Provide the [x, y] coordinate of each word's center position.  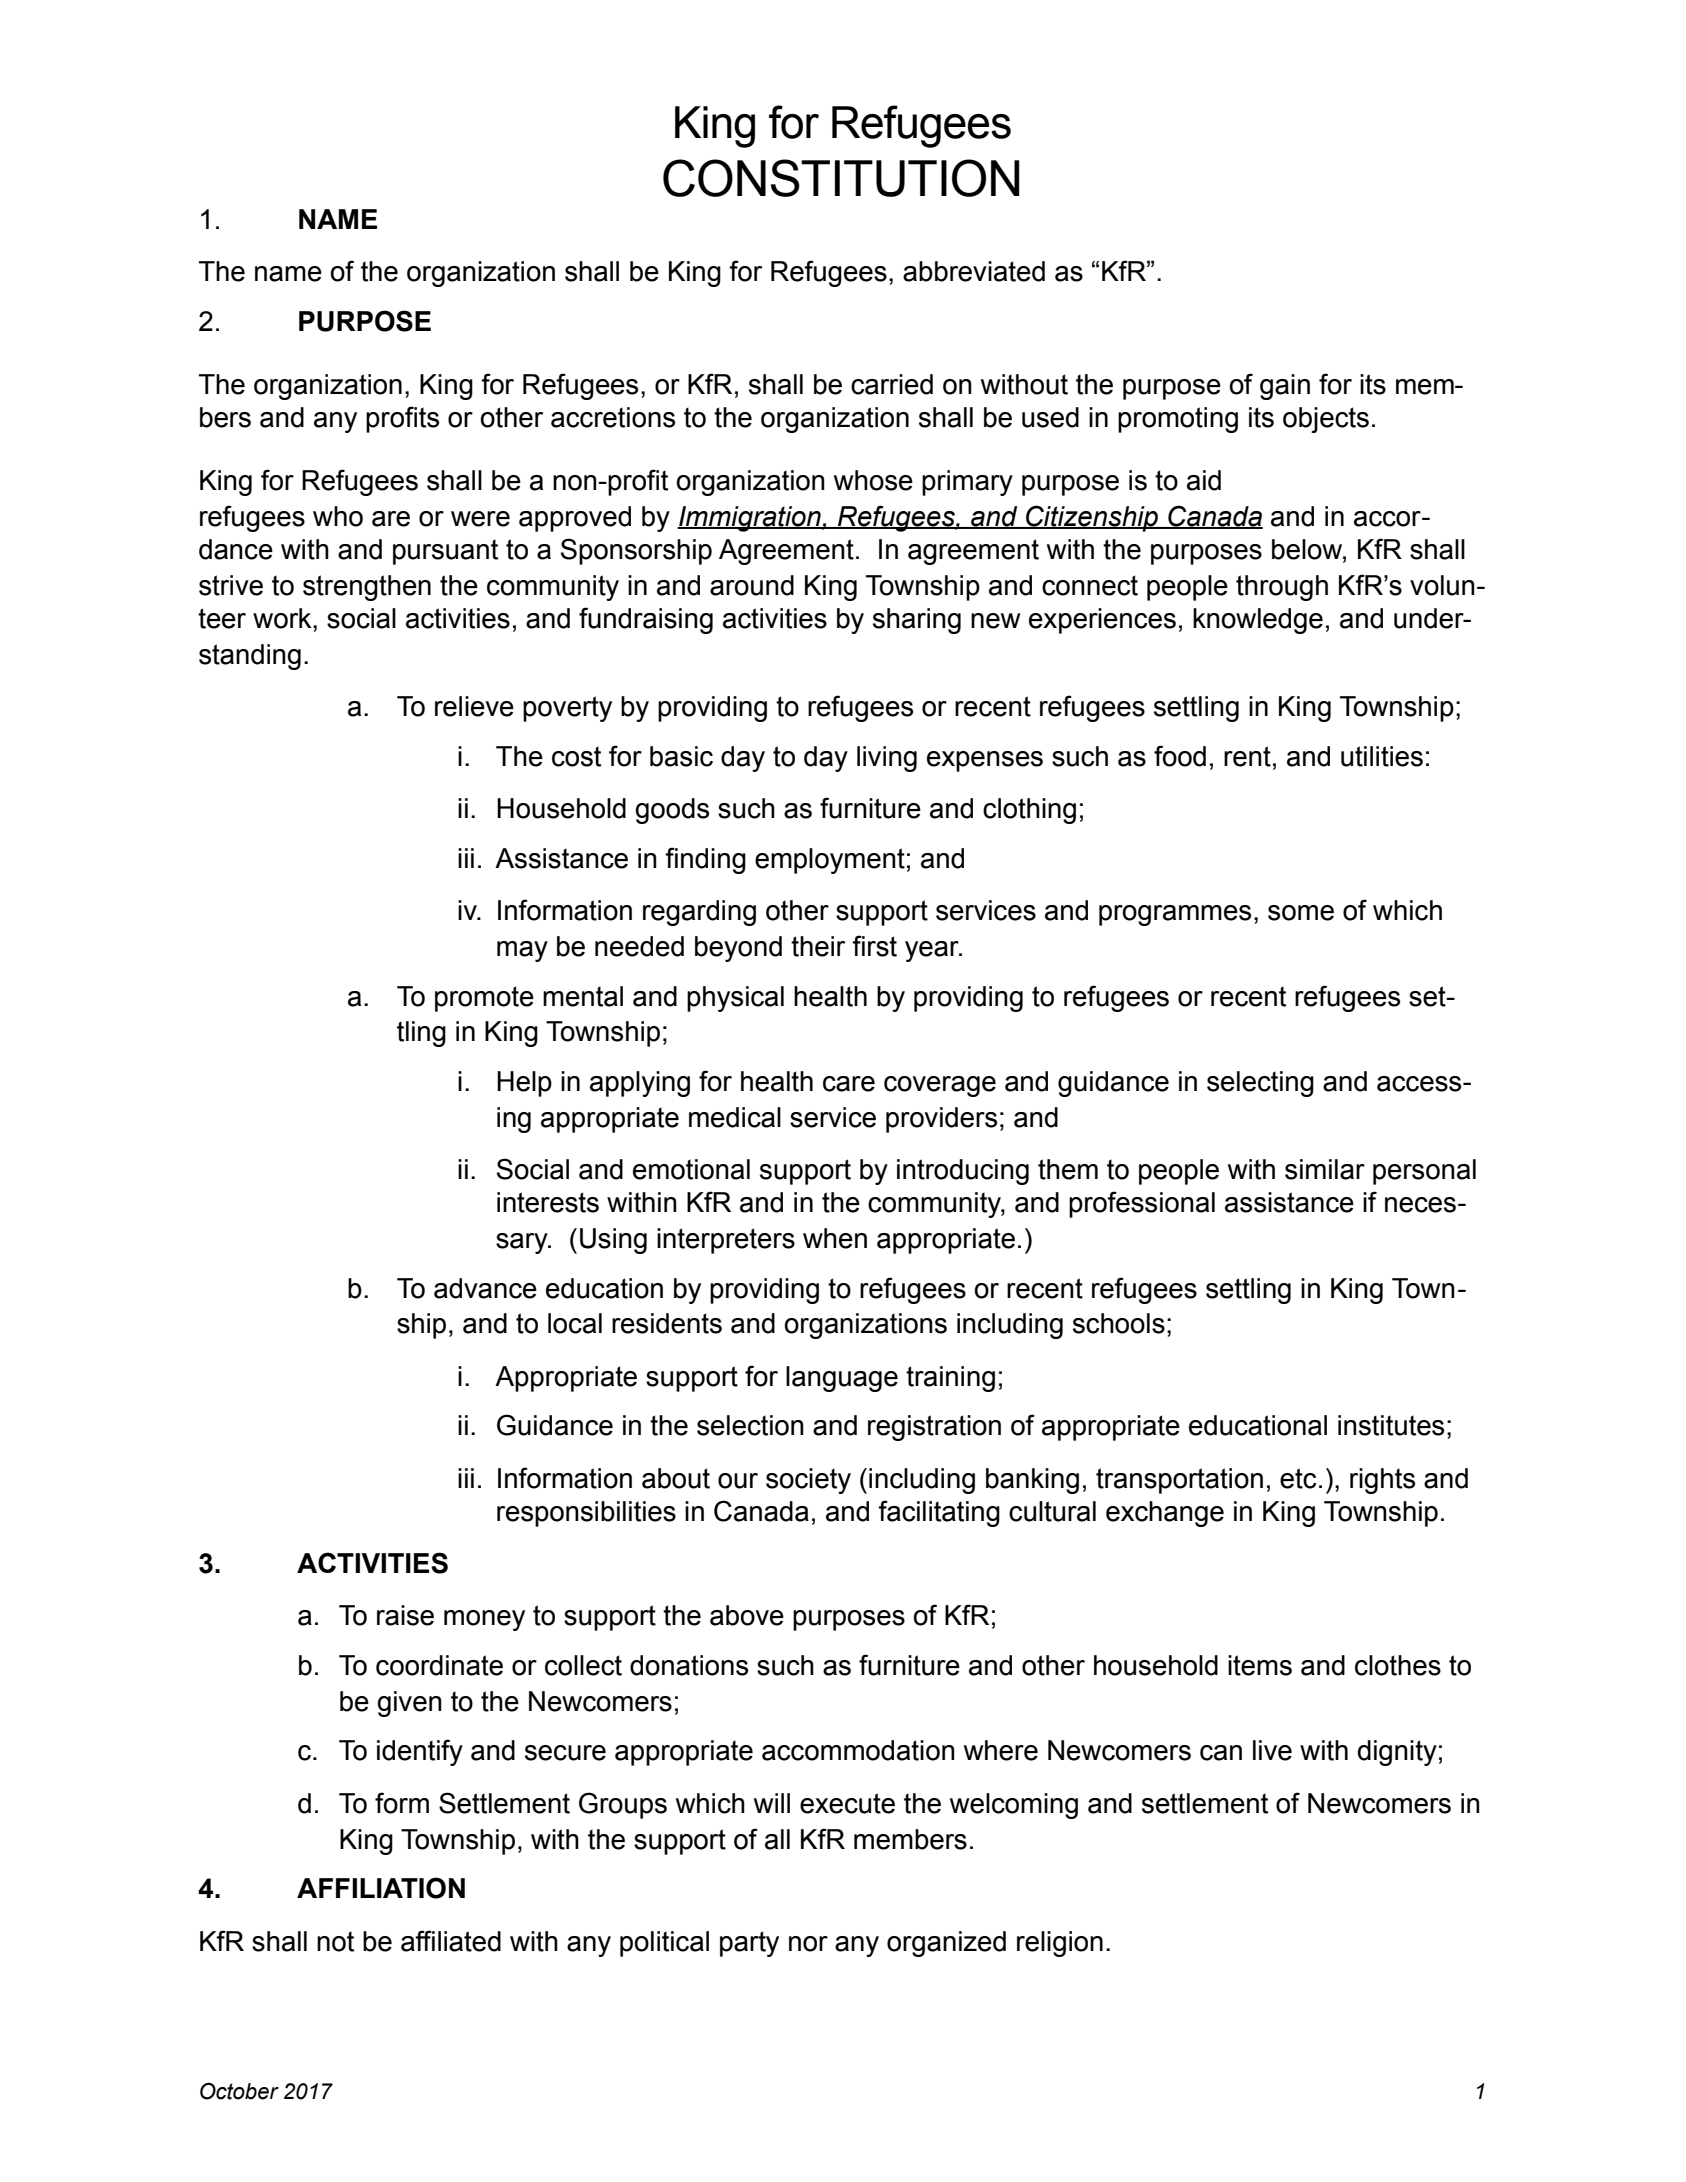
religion [1060, 1944]
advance [485, 1288]
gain [1285, 387]
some [1301, 913]
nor [808, 1944]
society [808, 1481]
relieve [474, 706]
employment [830, 861]
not [335, 1942]
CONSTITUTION [841, 178]
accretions [613, 417]
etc [1298, 1478]
